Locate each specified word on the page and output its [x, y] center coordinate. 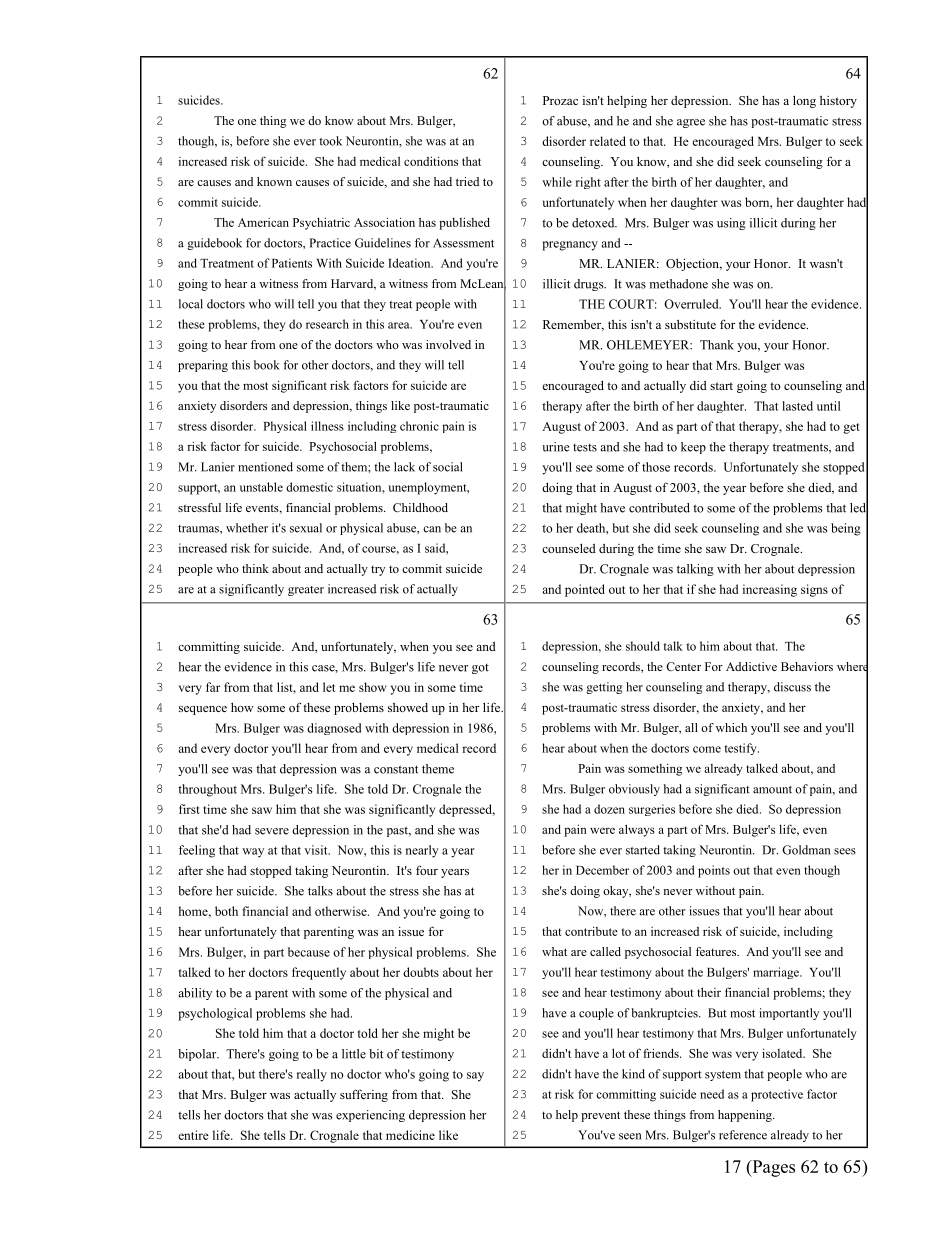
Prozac [560, 100]
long [804, 101]
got [480, 669]
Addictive [751, 666]
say [475, 1077]
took [330, 141]
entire [193, 1135]
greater [306, 591]
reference [743, 1135]
